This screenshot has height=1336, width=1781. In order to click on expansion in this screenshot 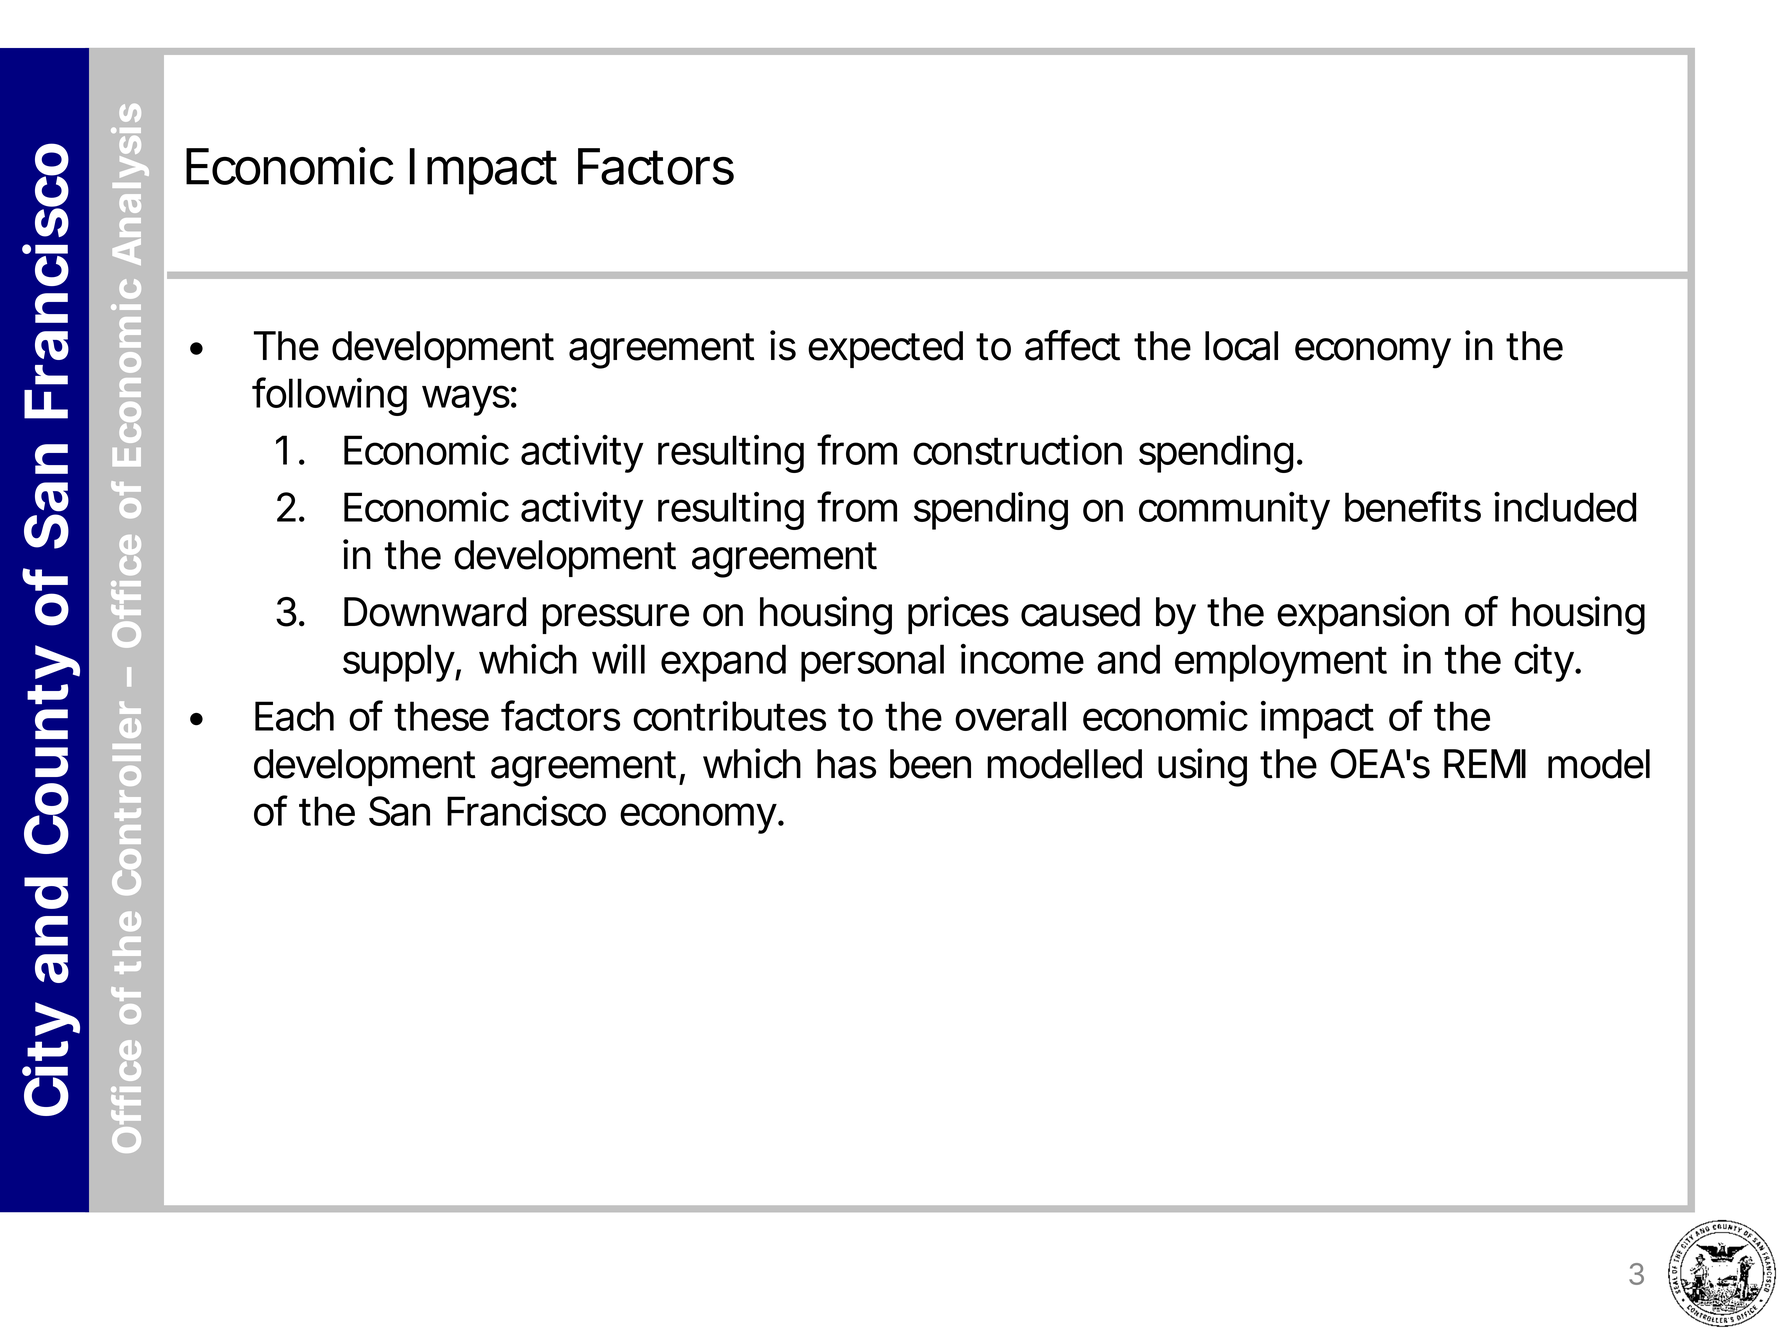, I will do `click(1363, 615)`.
